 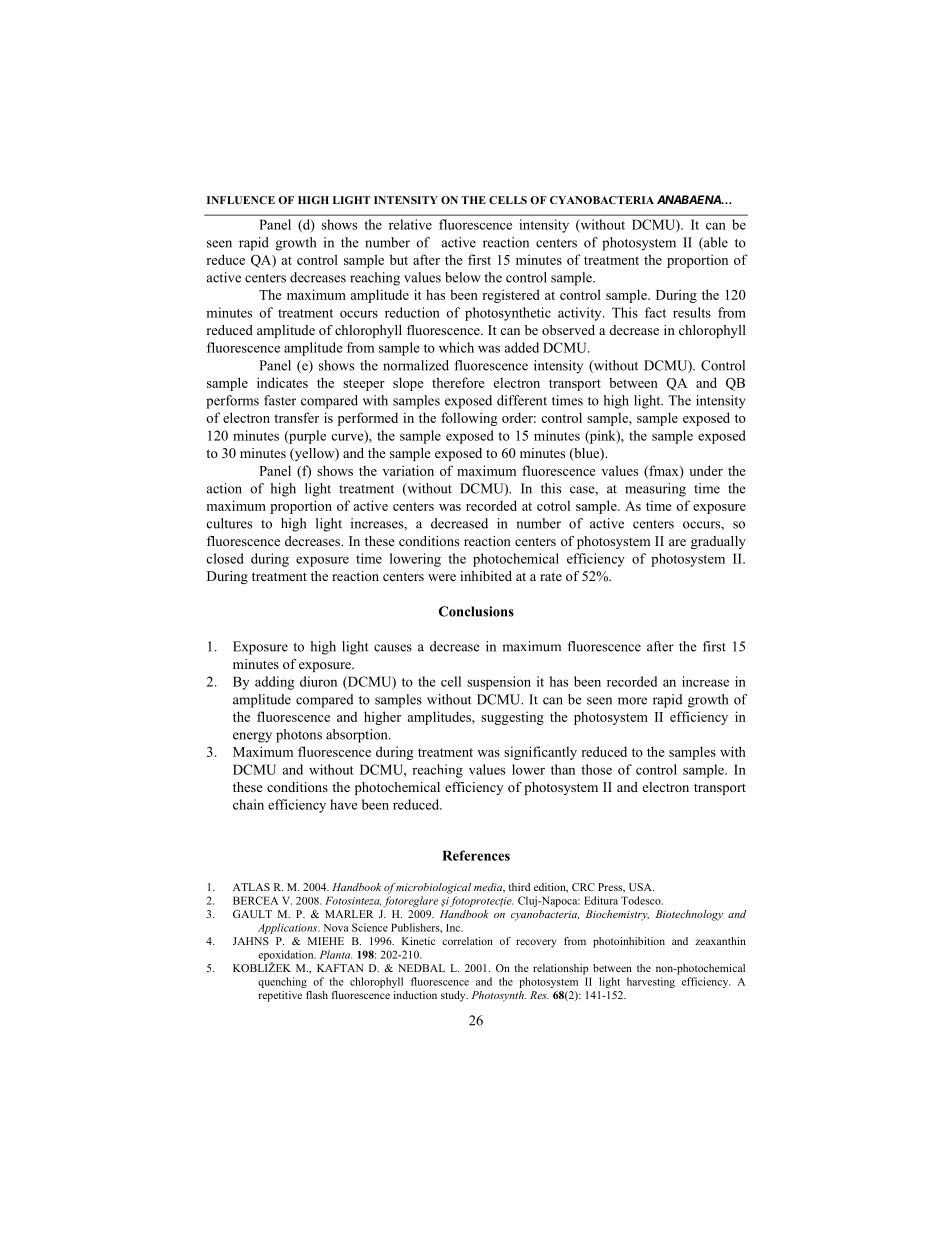 What do you see at coordinates (715, 243) in the page?
I see `able` at bounding box center [715, 243].
